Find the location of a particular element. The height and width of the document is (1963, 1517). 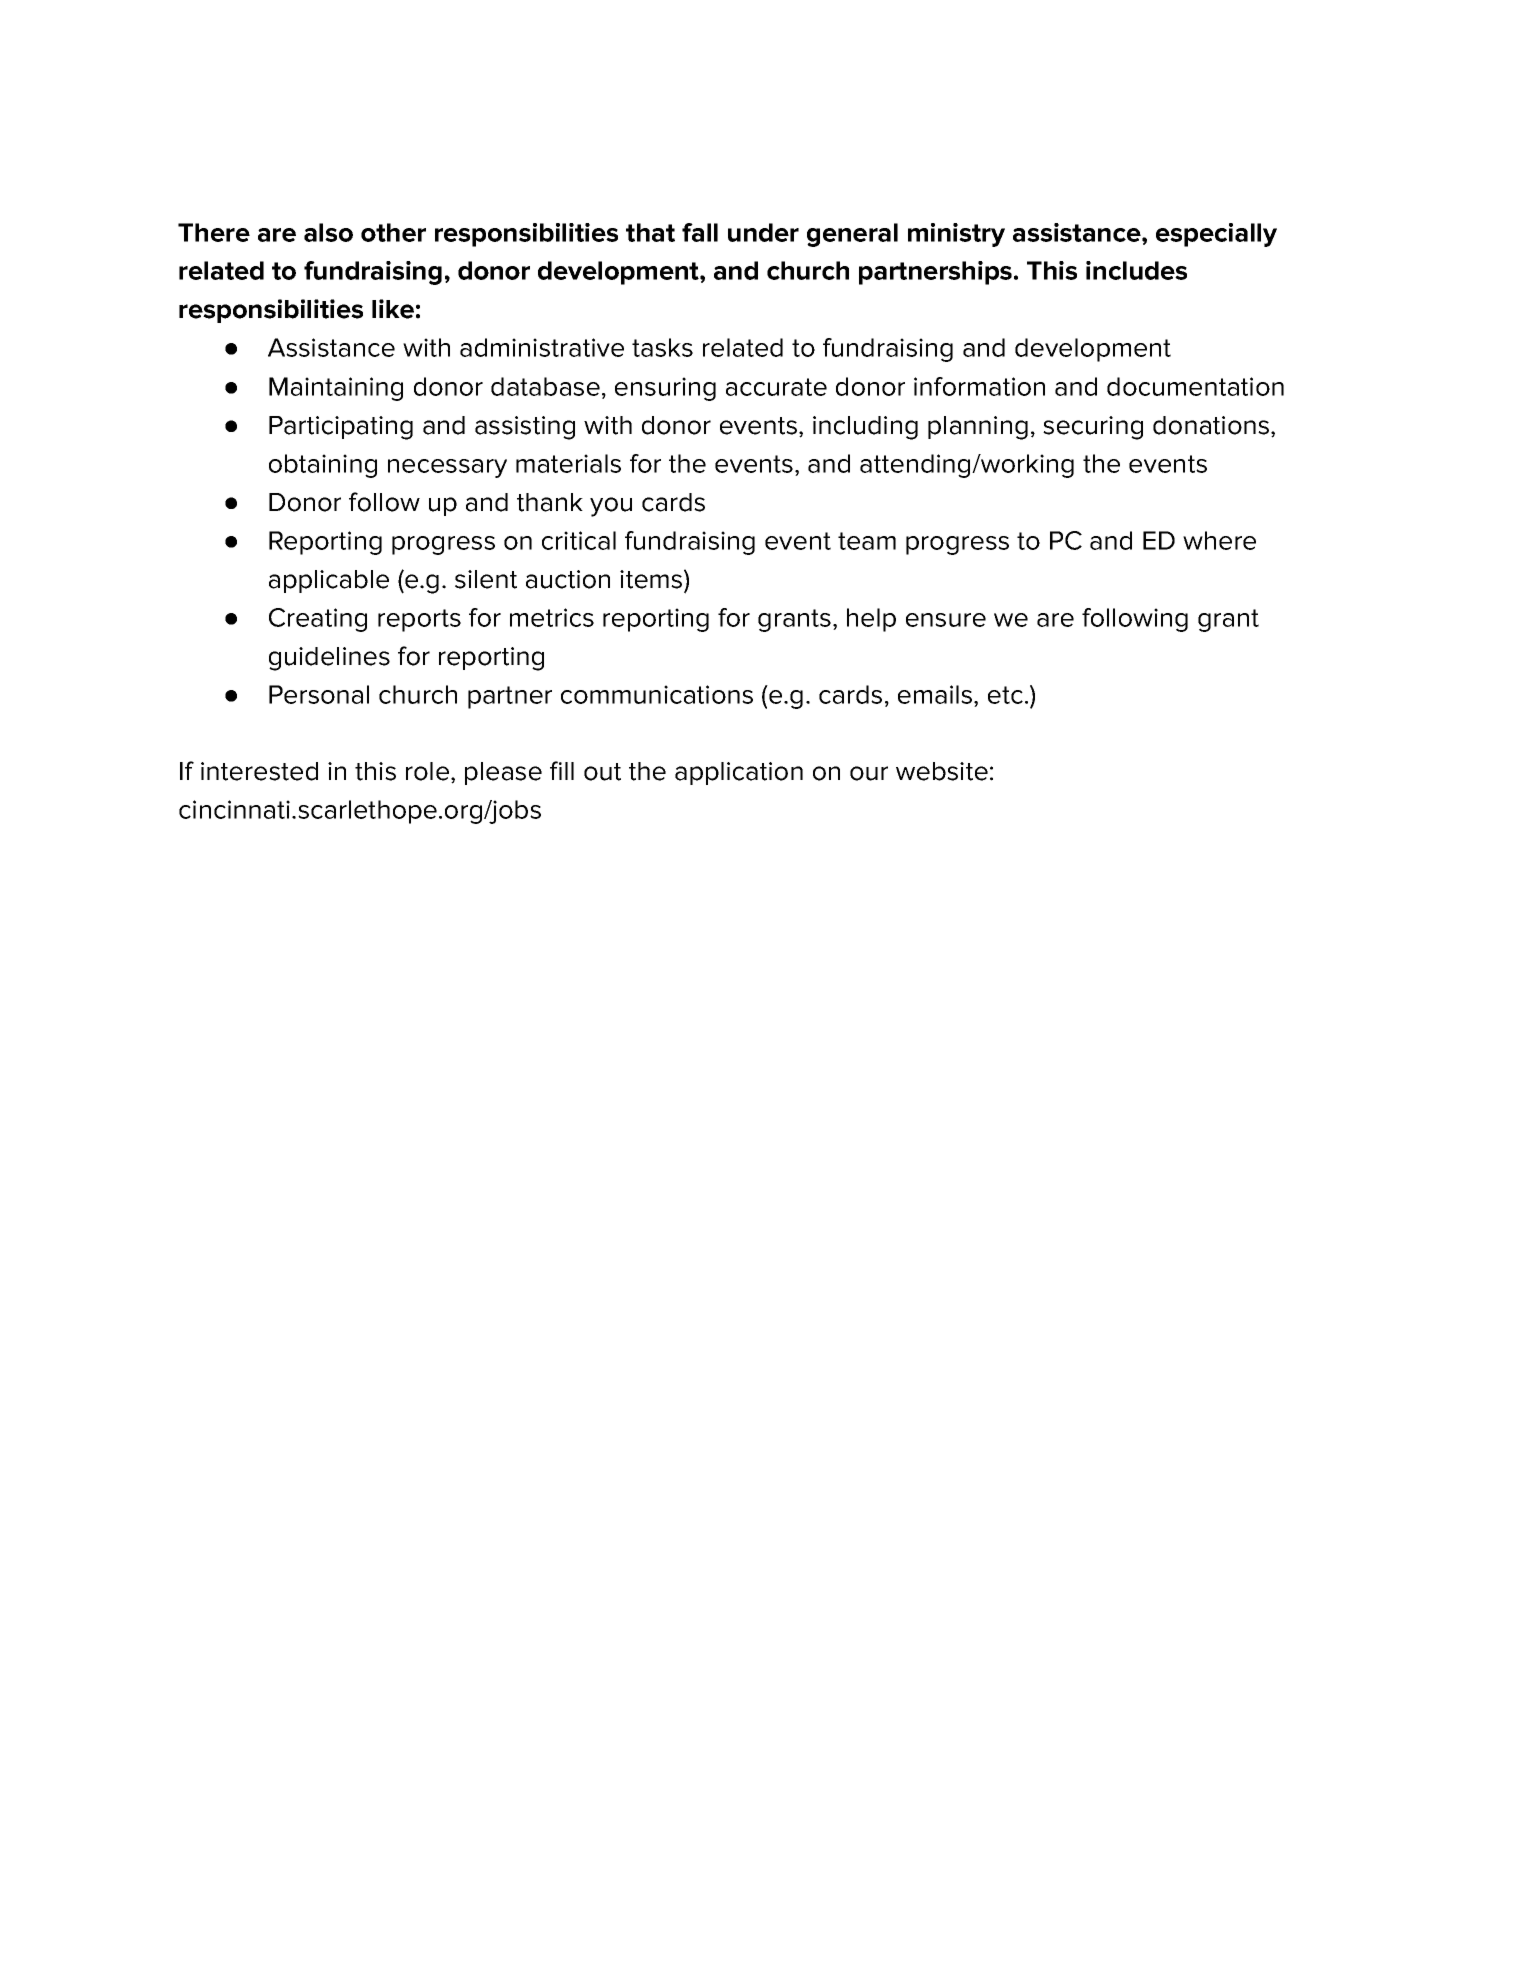

obtaining is located at coordinates (323, 466).
